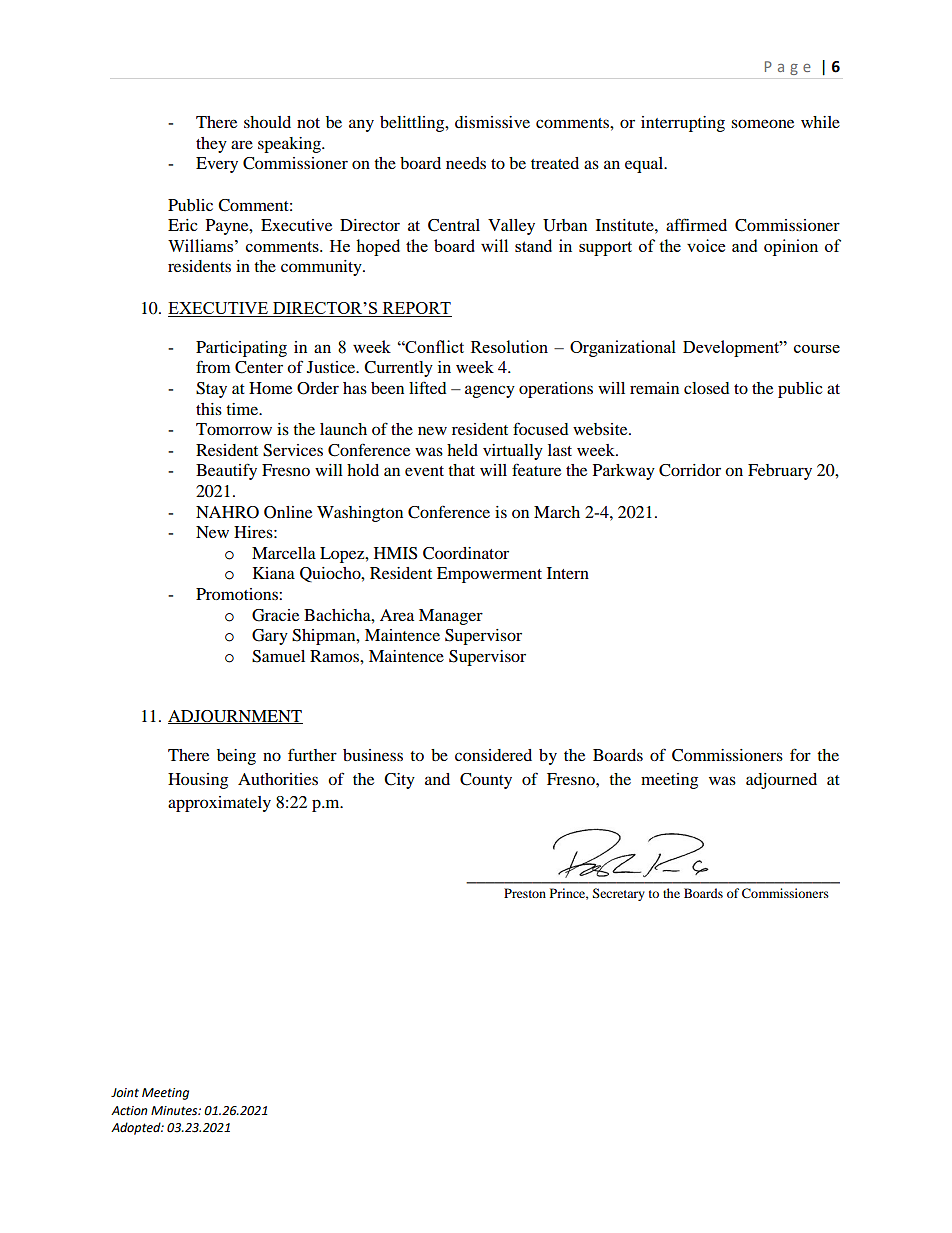  Describe the element at coordinates (762, 123) in the image. I see `someone` at that location.
